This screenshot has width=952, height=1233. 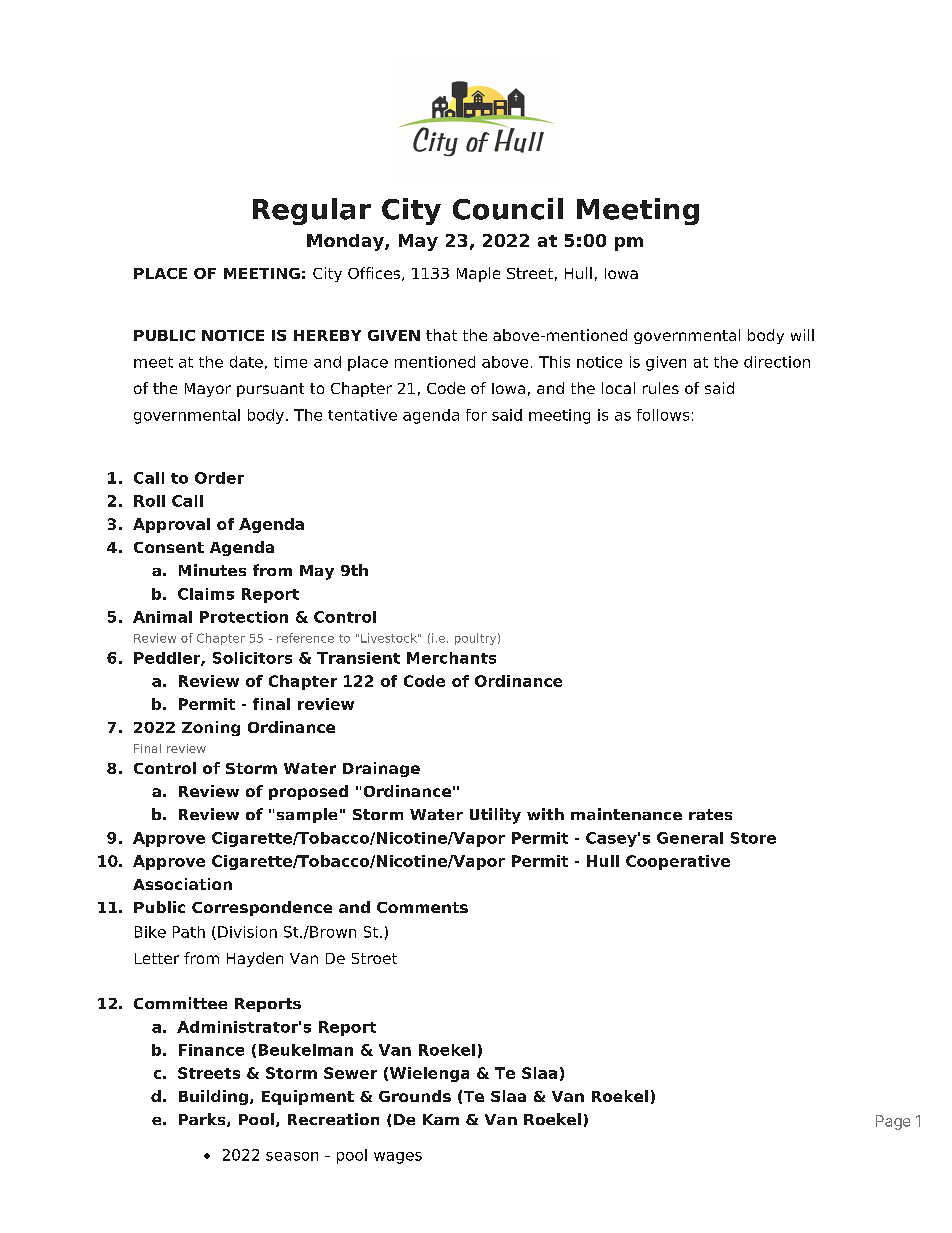 I want to click on Merchants, so click(x=451, y=658).
